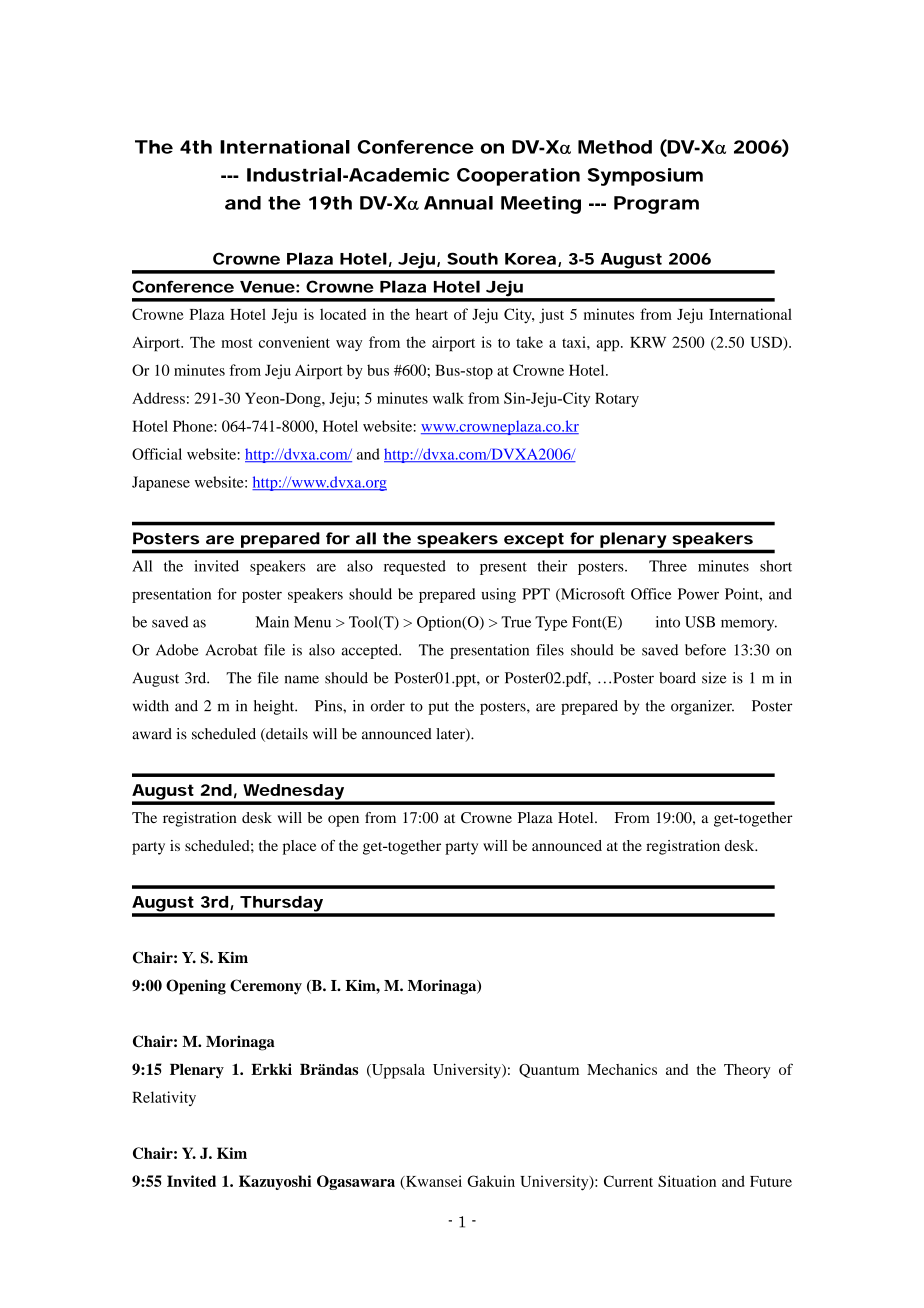 The image size is (924, 1308). Describe the element at coordinates (541, 205) in the screenshot. I see `Meeting` at that location.
